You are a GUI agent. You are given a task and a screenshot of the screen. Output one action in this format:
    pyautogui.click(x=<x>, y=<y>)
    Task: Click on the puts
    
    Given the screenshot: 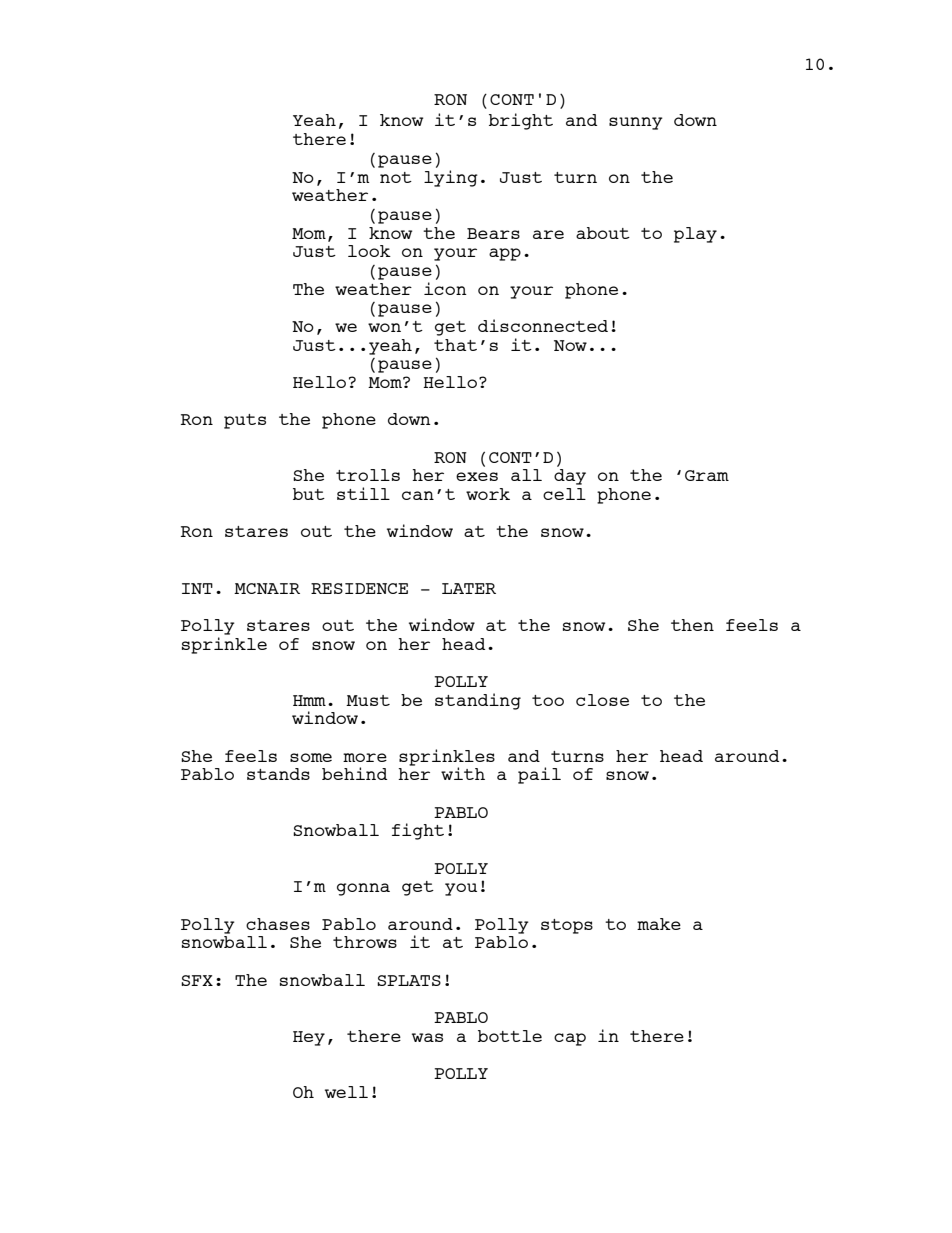 What is the action you would take?
    pyautogui.click(x=245, y=421)
